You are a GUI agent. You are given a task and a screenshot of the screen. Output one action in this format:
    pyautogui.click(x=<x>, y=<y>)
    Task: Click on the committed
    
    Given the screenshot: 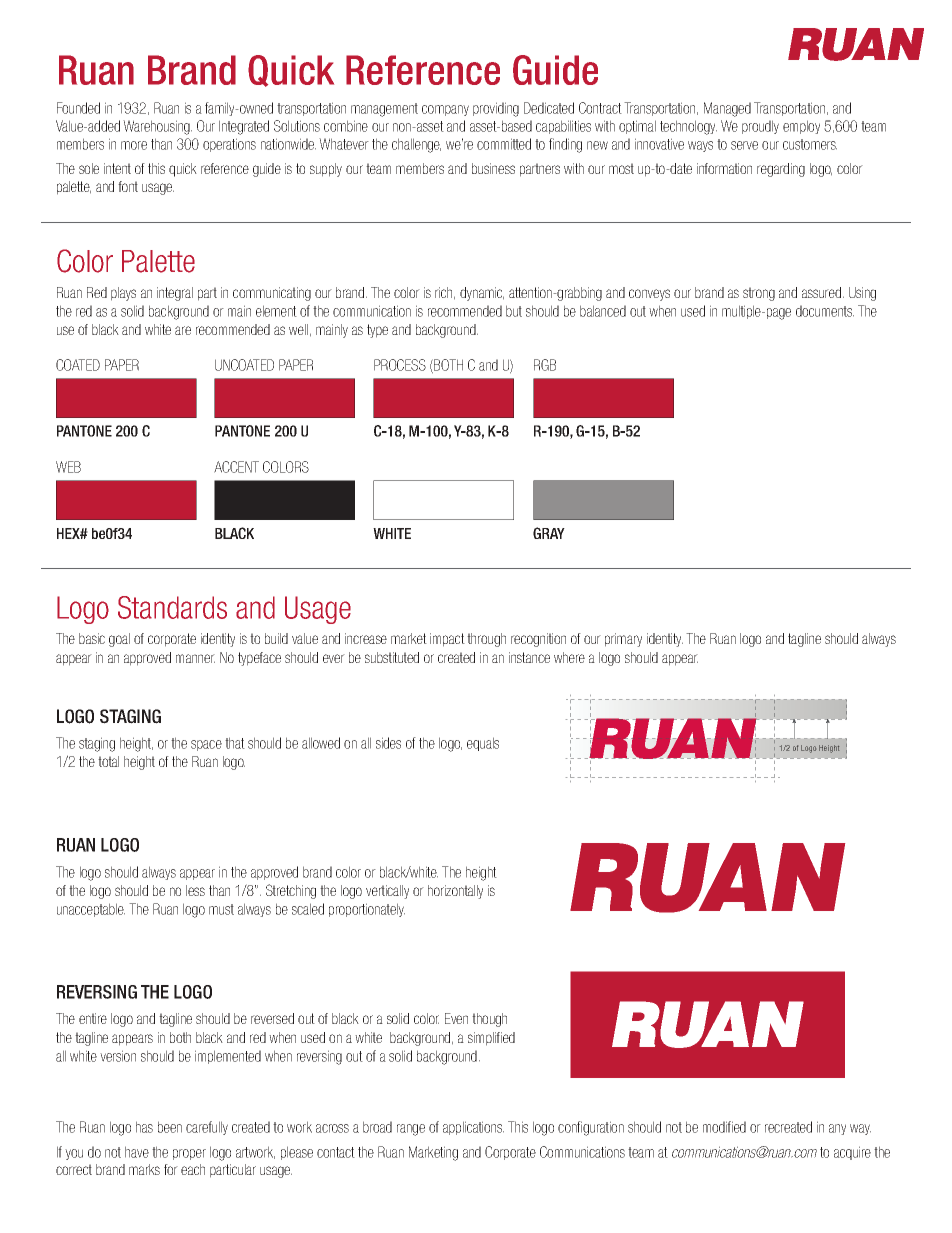 What is the action you would take?
    pyautogui.click(x=504, y=144)
